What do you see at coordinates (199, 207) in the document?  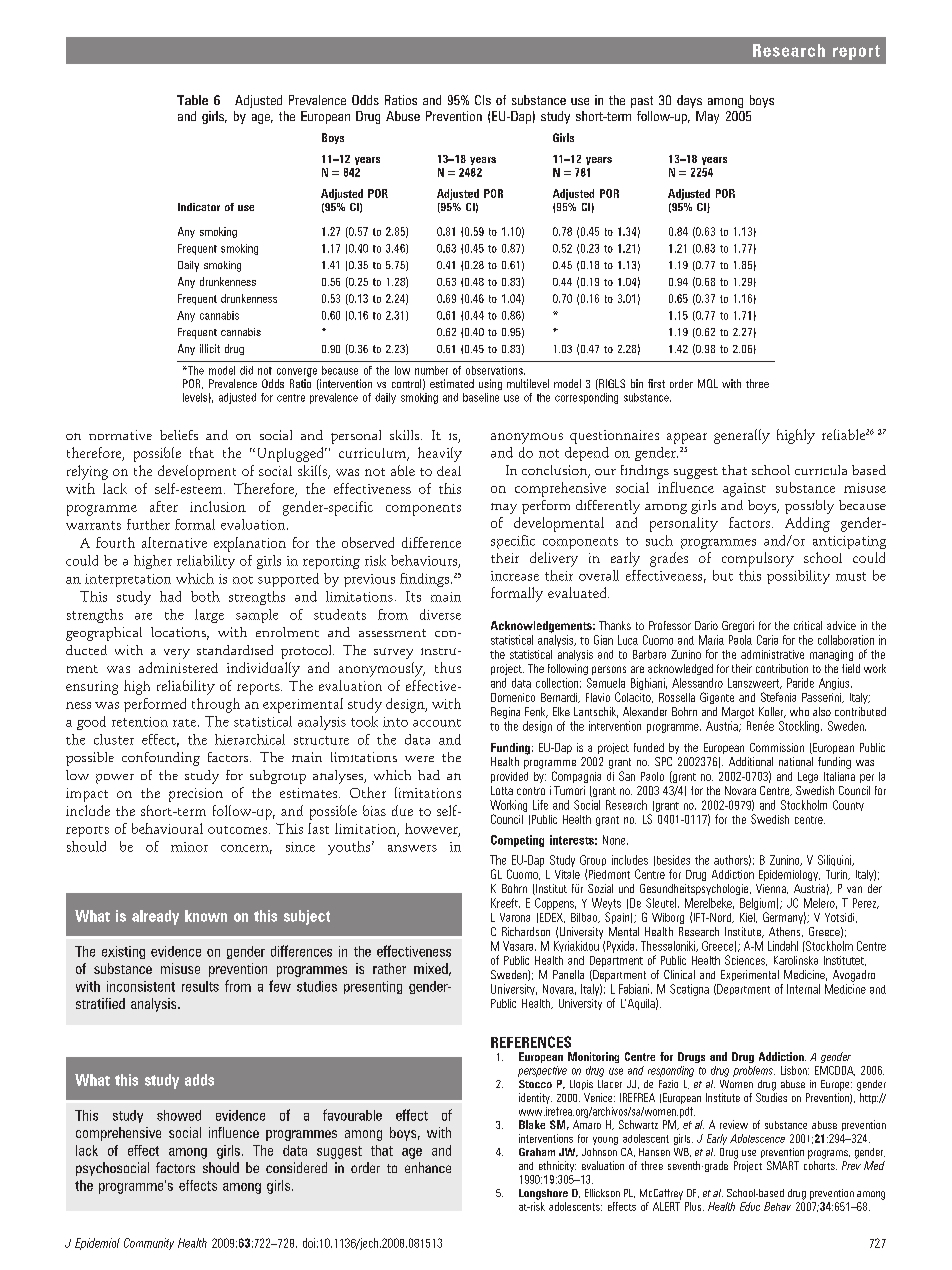 I see `Indicator` at bounding box center [199, 207].
